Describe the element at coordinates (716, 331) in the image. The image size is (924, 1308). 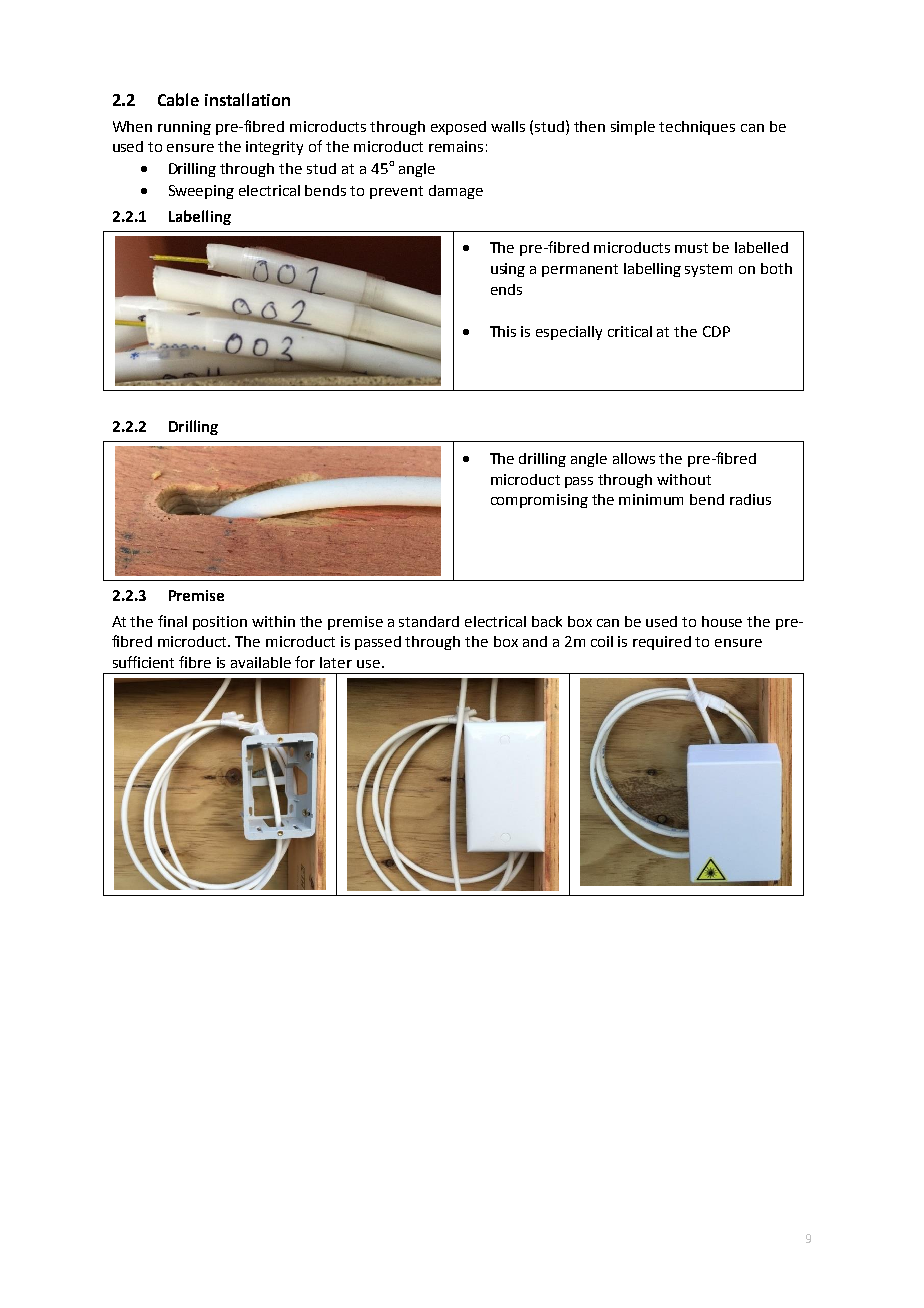
I see `CDP` at that location.
